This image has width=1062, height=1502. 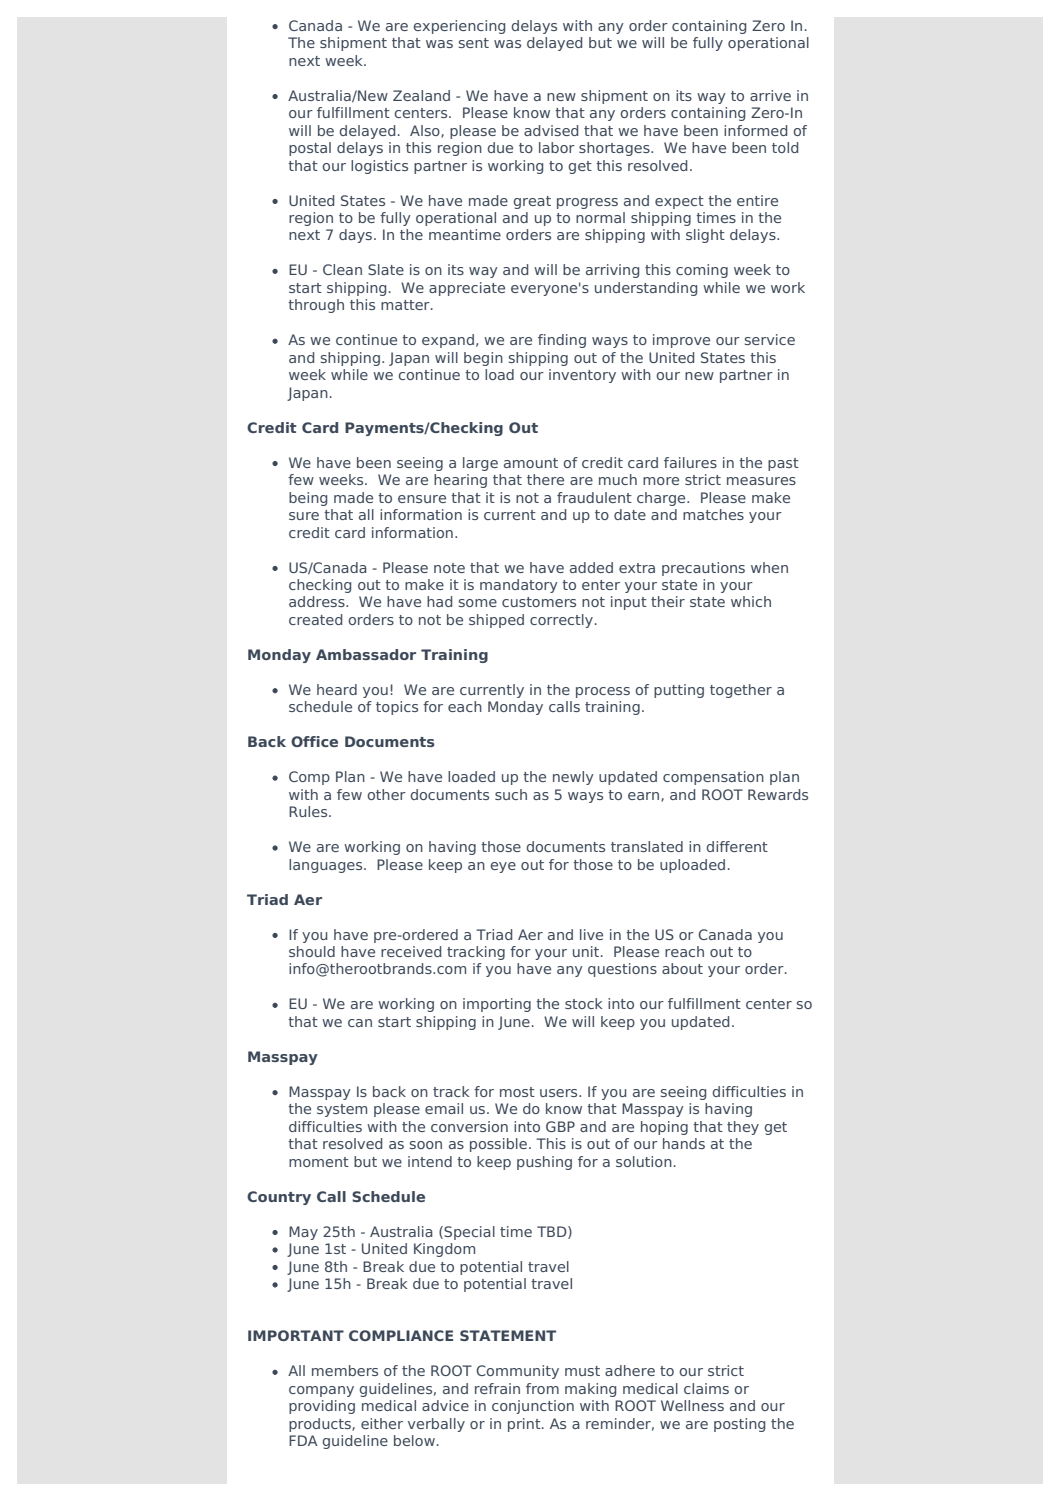 I want to click on arrive, so click(x=770, y=95).
